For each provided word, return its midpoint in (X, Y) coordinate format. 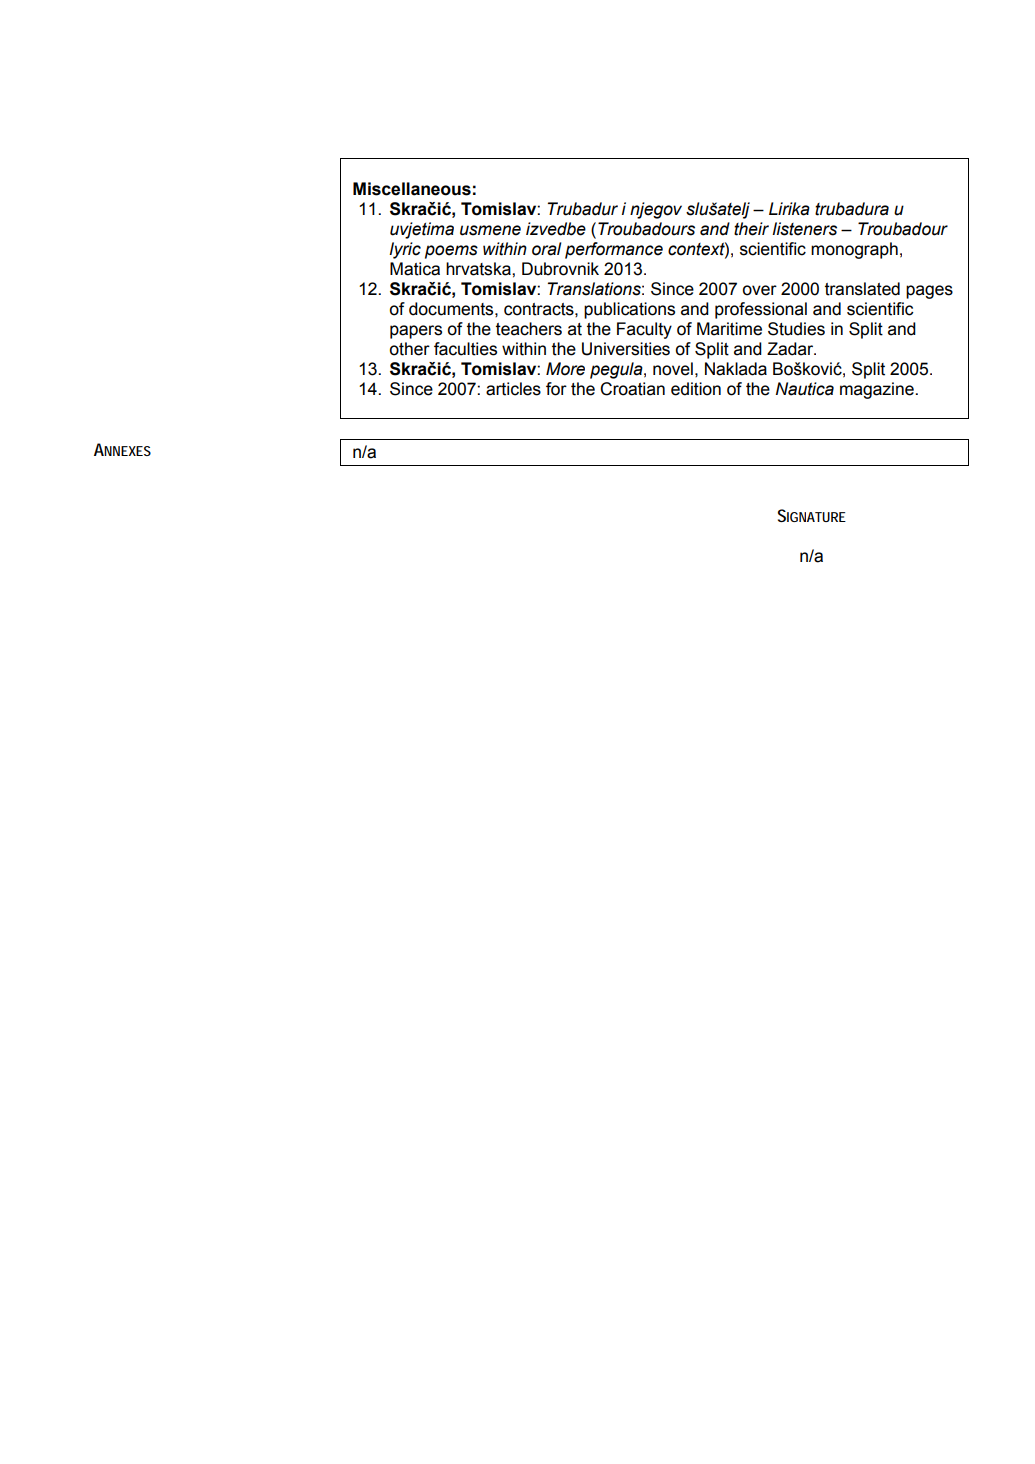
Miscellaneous (412, 189)
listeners (804, 229)
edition (696, 389)
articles (513, 389)
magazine (878, 390)
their (751, 229)
